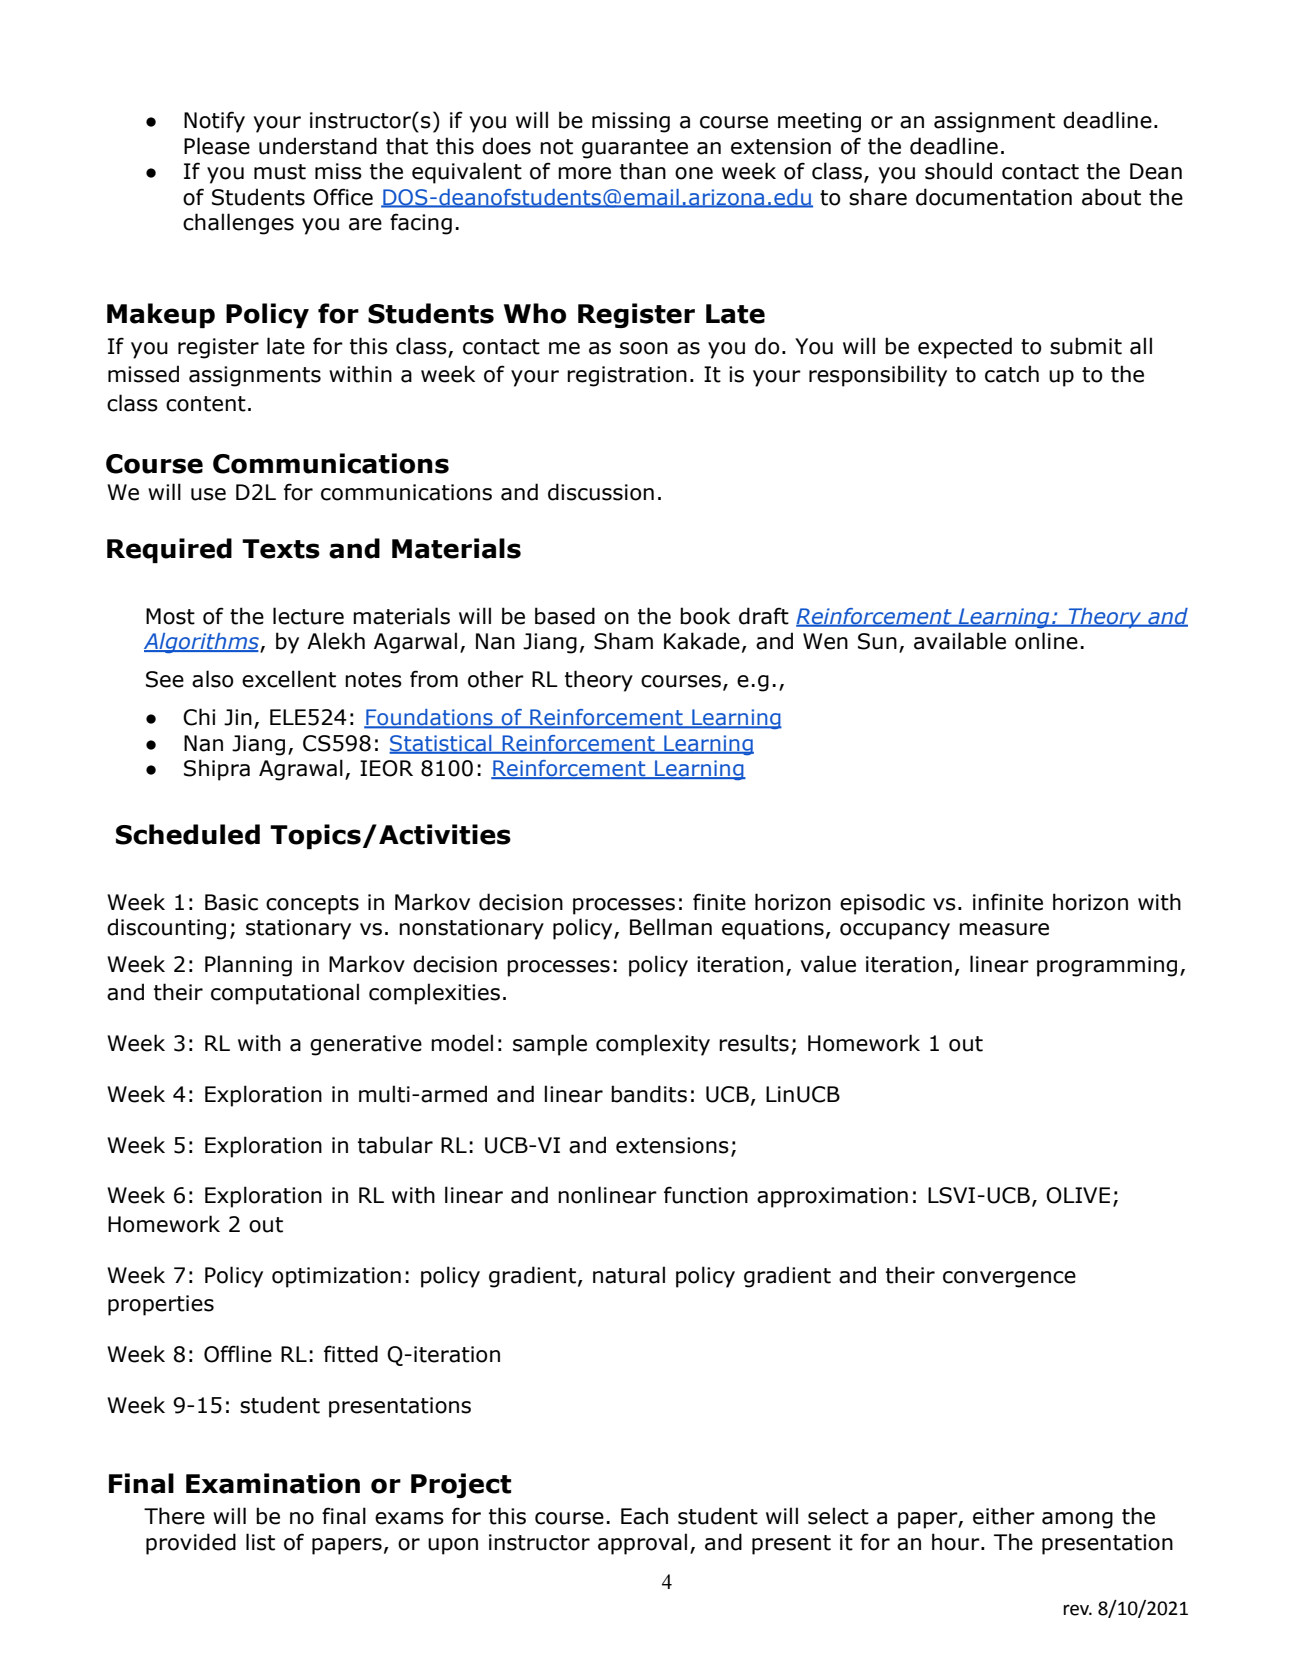 This screenshot has height=1677, width=1296. I want to click on measure, so click(1004, 929).
